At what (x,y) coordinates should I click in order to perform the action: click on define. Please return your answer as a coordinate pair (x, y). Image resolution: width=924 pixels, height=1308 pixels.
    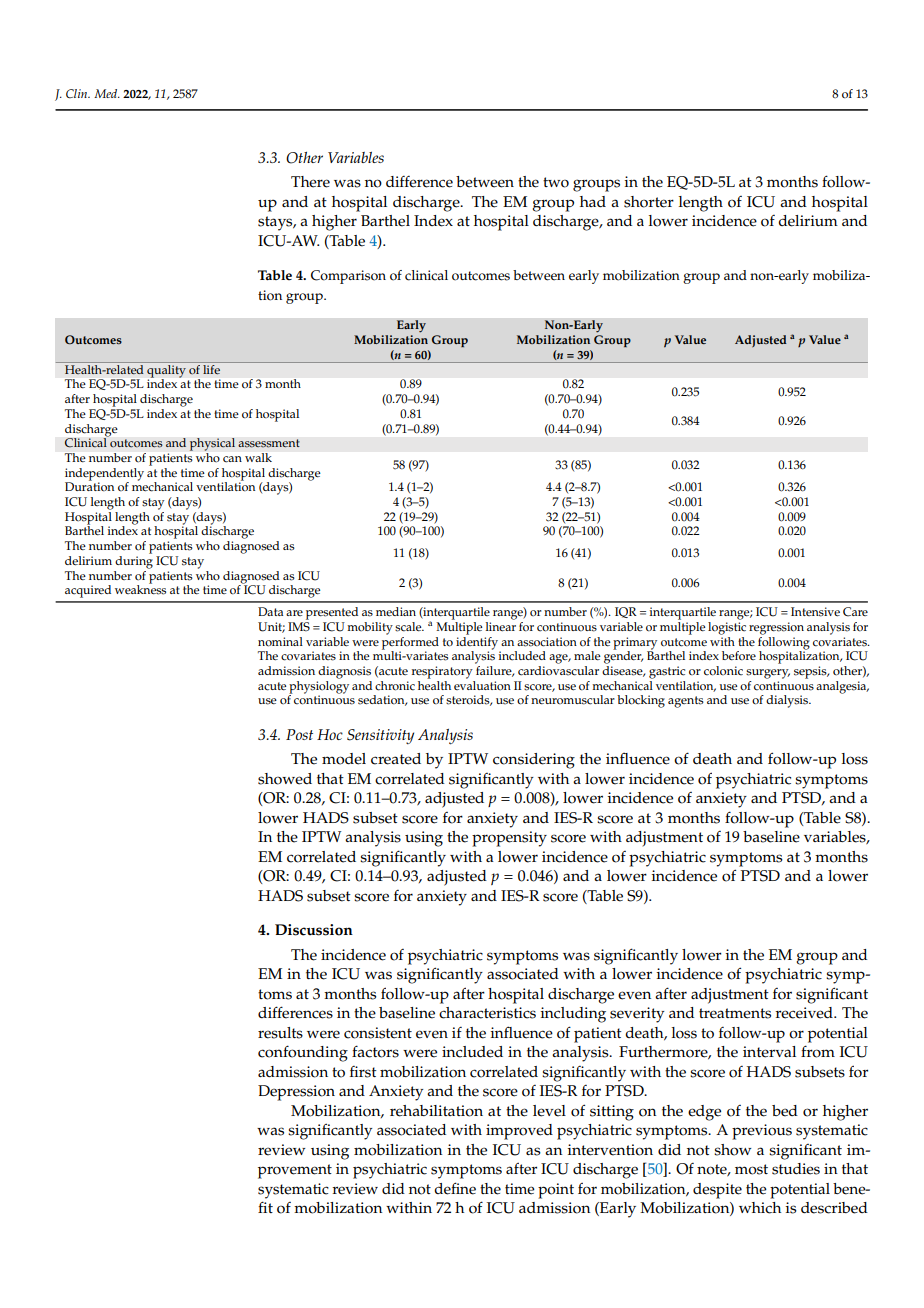
    Looking at the image, I should click on (455, 1188).
